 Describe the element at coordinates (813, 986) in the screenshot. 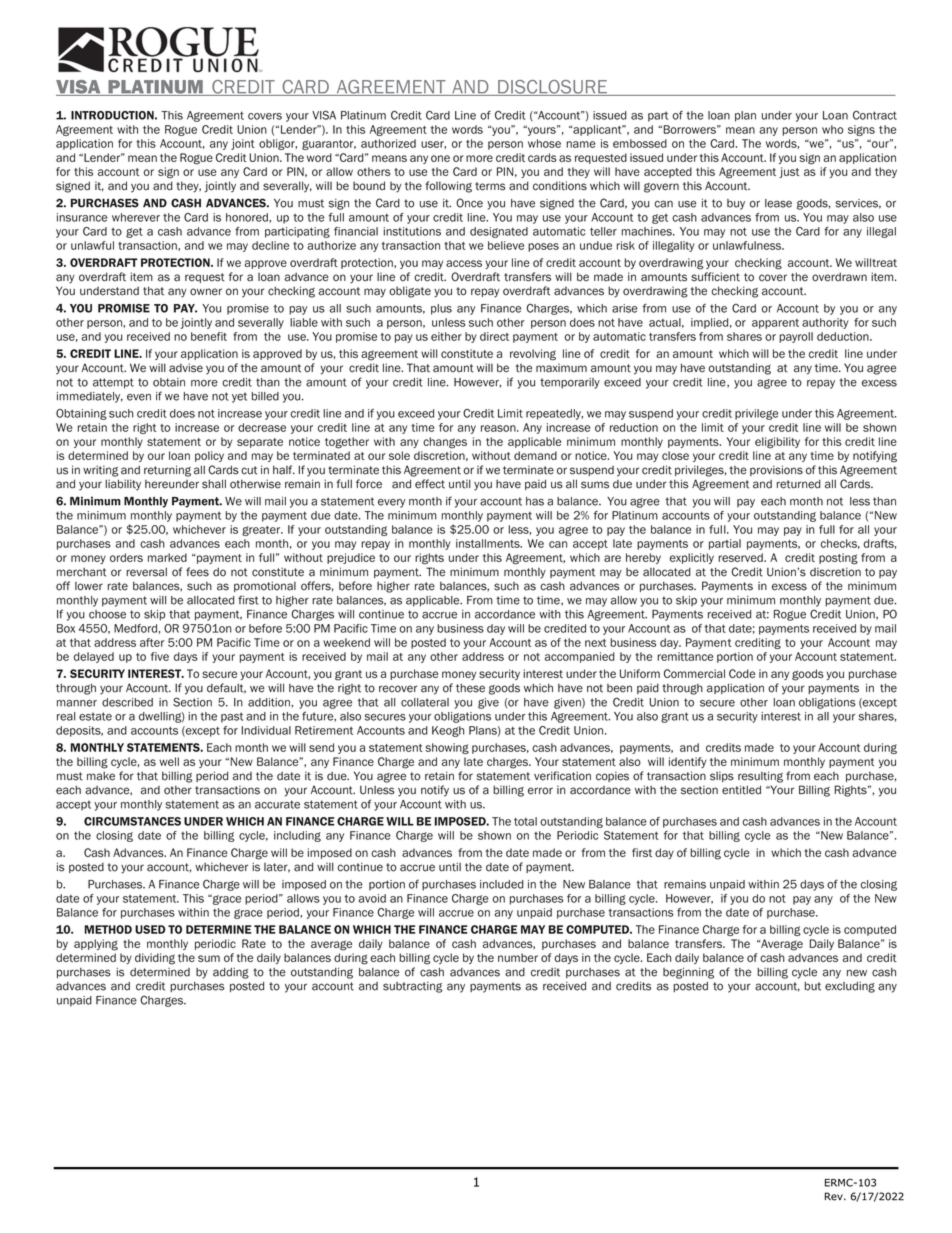

I see `but` at that location.
